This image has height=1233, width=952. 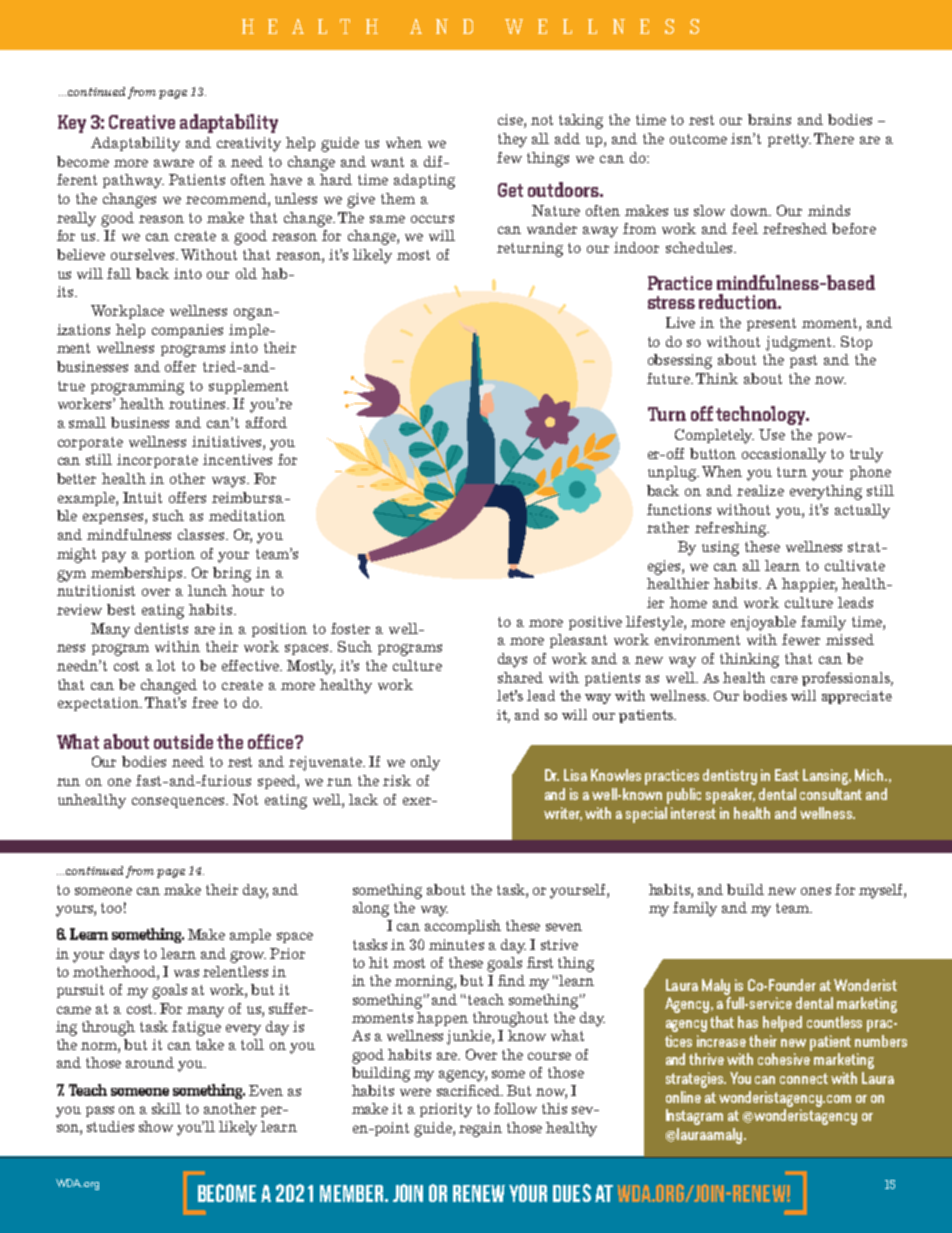 What do you see at coordinates (397, 780) in the image?
I see `risk` at bounding box center [397, 780].
